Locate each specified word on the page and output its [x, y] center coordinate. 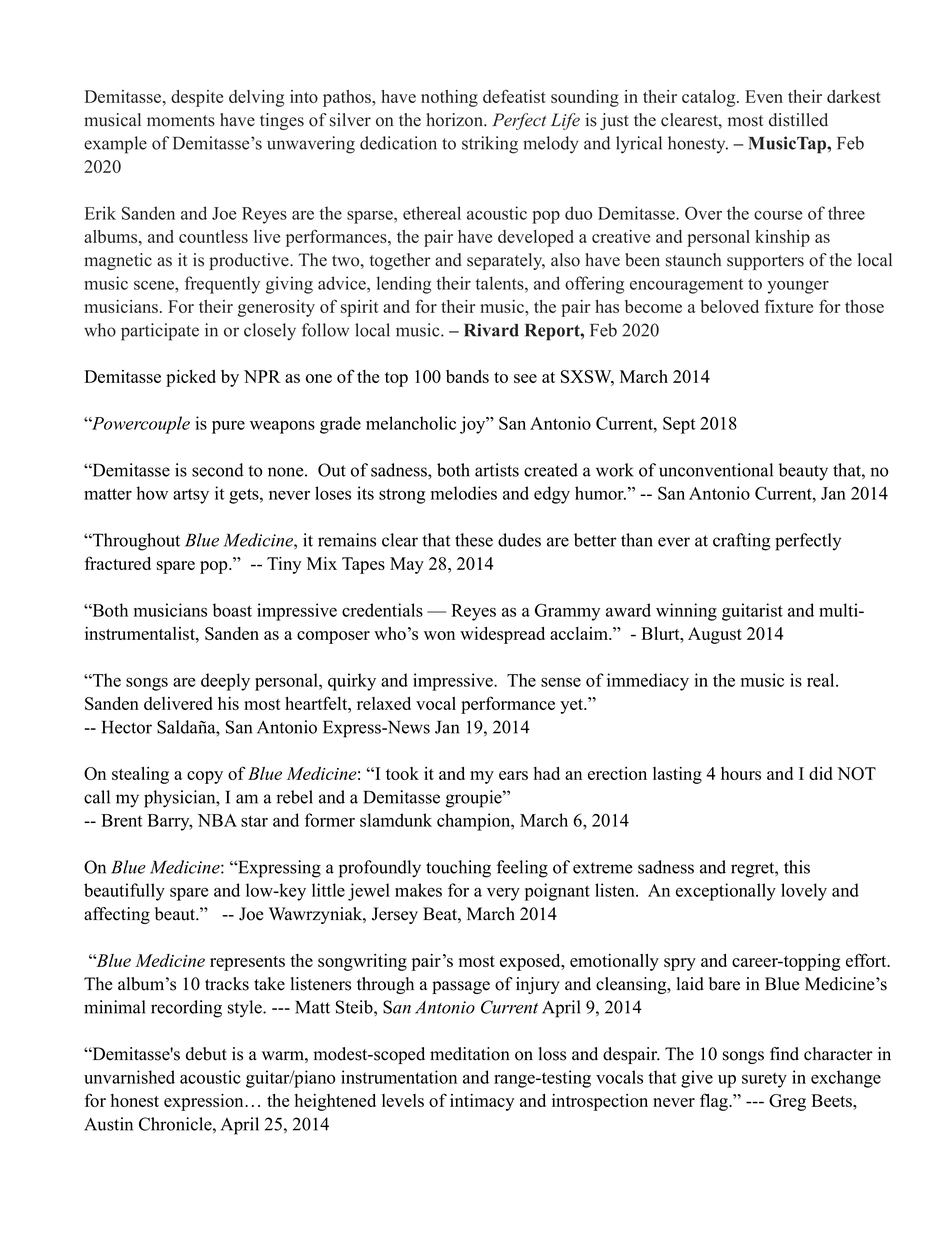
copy [205, 777]
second [218, 470]
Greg [787, 1102]
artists [497, 470]
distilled [798, 120]
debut [206, 1054]
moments [181, 121]
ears [513, 775]
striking [490, 145]
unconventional [716, 470]
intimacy [482, 1102]
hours [741, 773]
